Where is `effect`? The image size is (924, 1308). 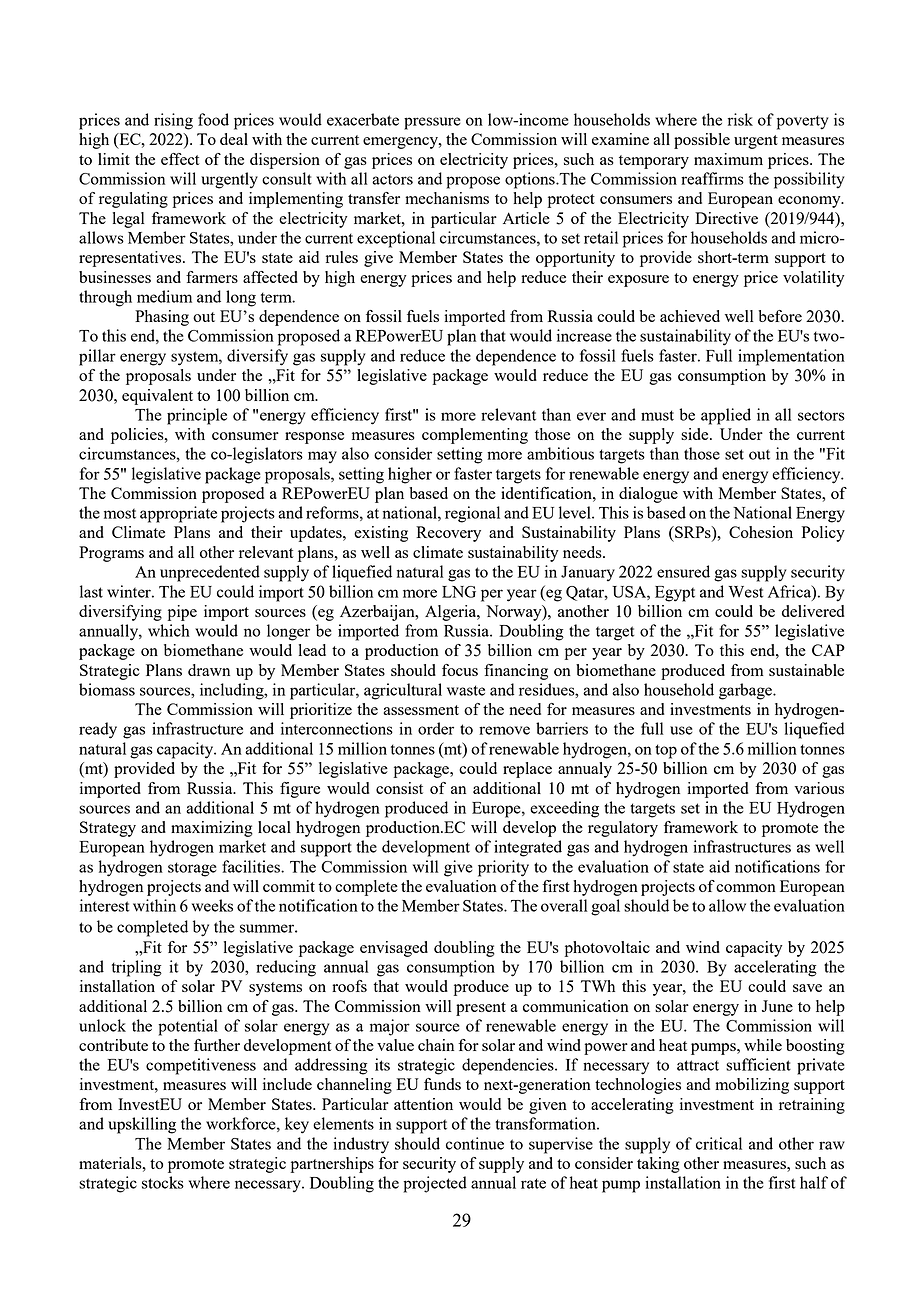
effect is located at coordinates (180, 159).
